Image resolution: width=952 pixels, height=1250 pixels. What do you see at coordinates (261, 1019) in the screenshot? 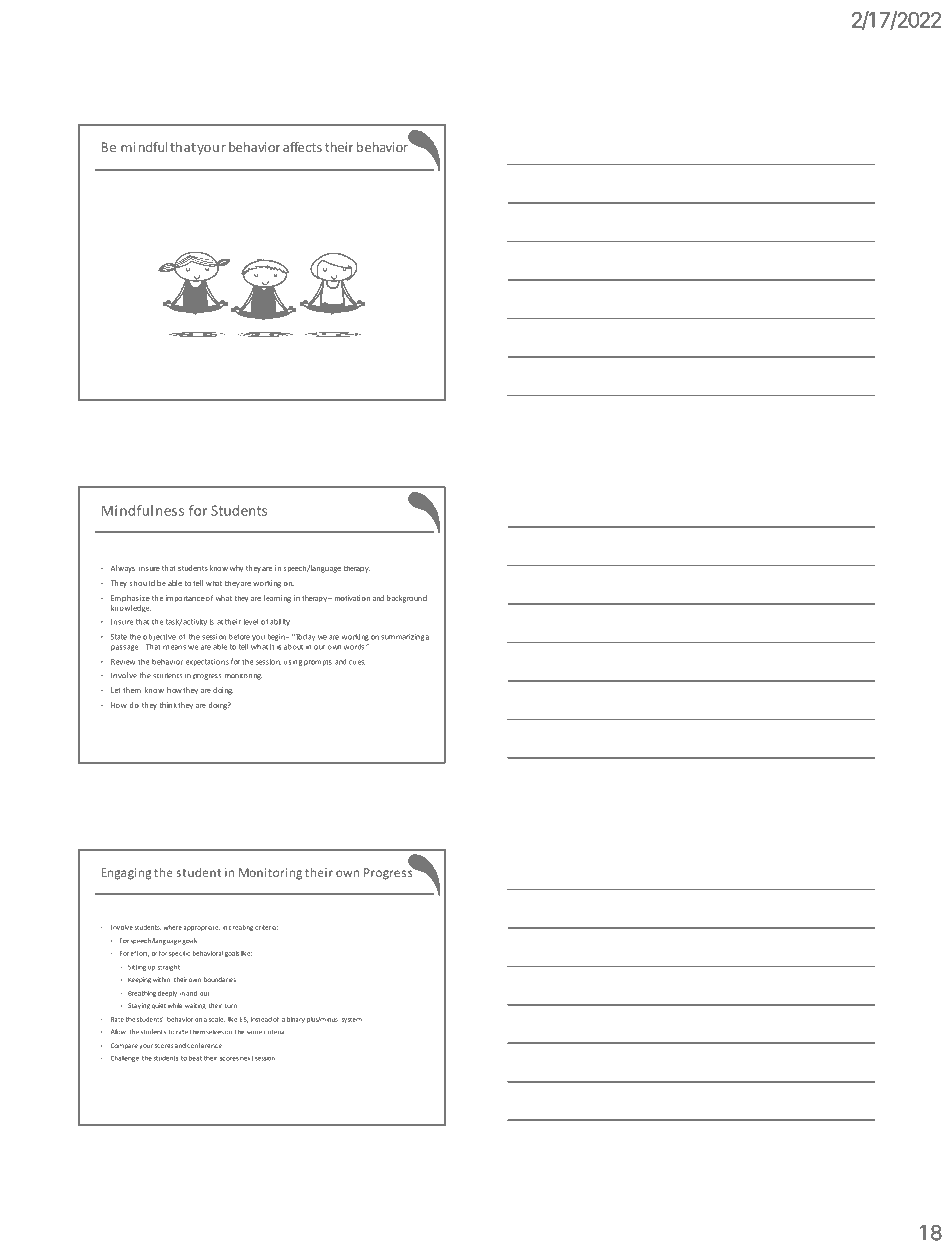
I see `instead` at bounding box center [261, 1019].
